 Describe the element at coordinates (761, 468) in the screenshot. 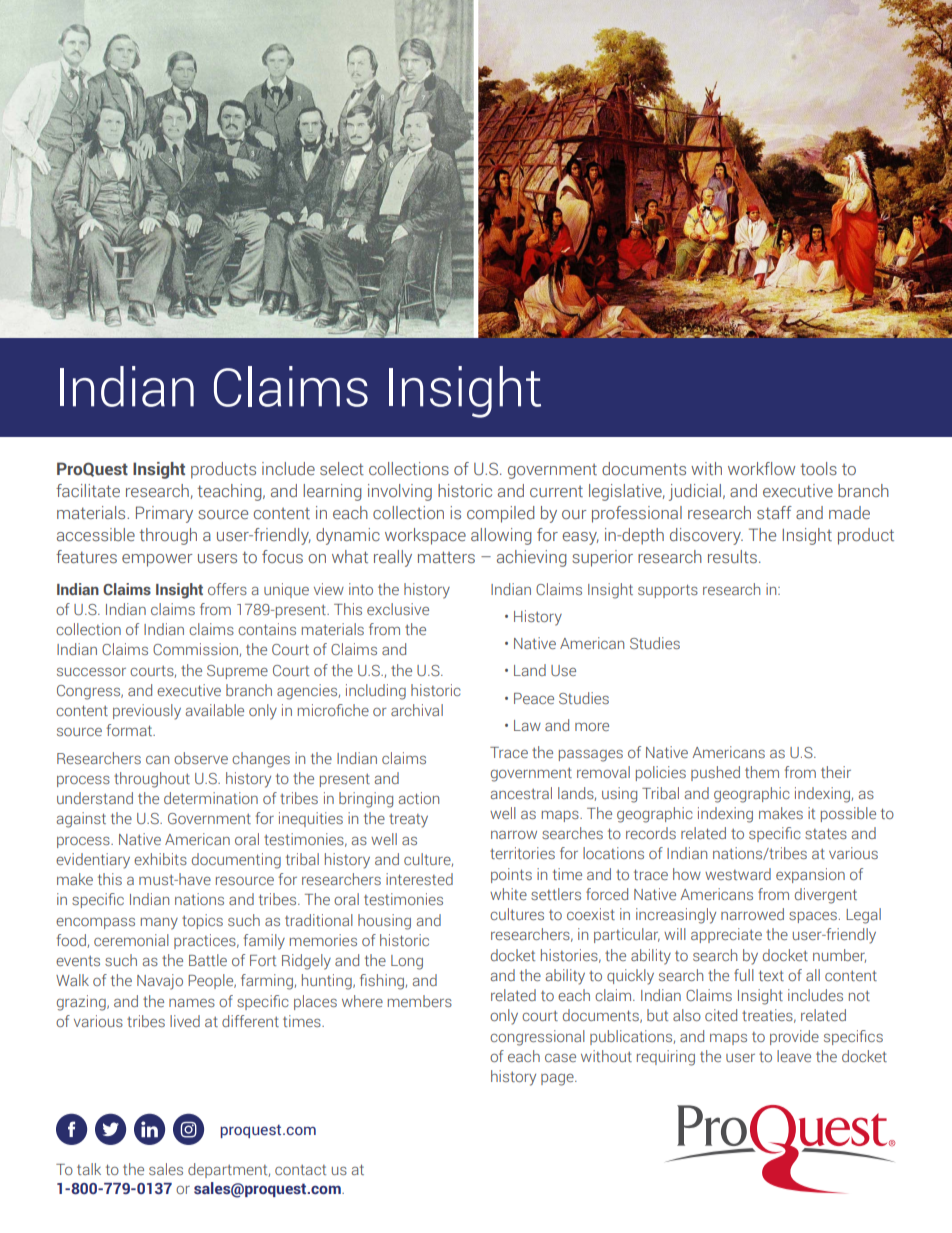

I see `workflow` at that location.
